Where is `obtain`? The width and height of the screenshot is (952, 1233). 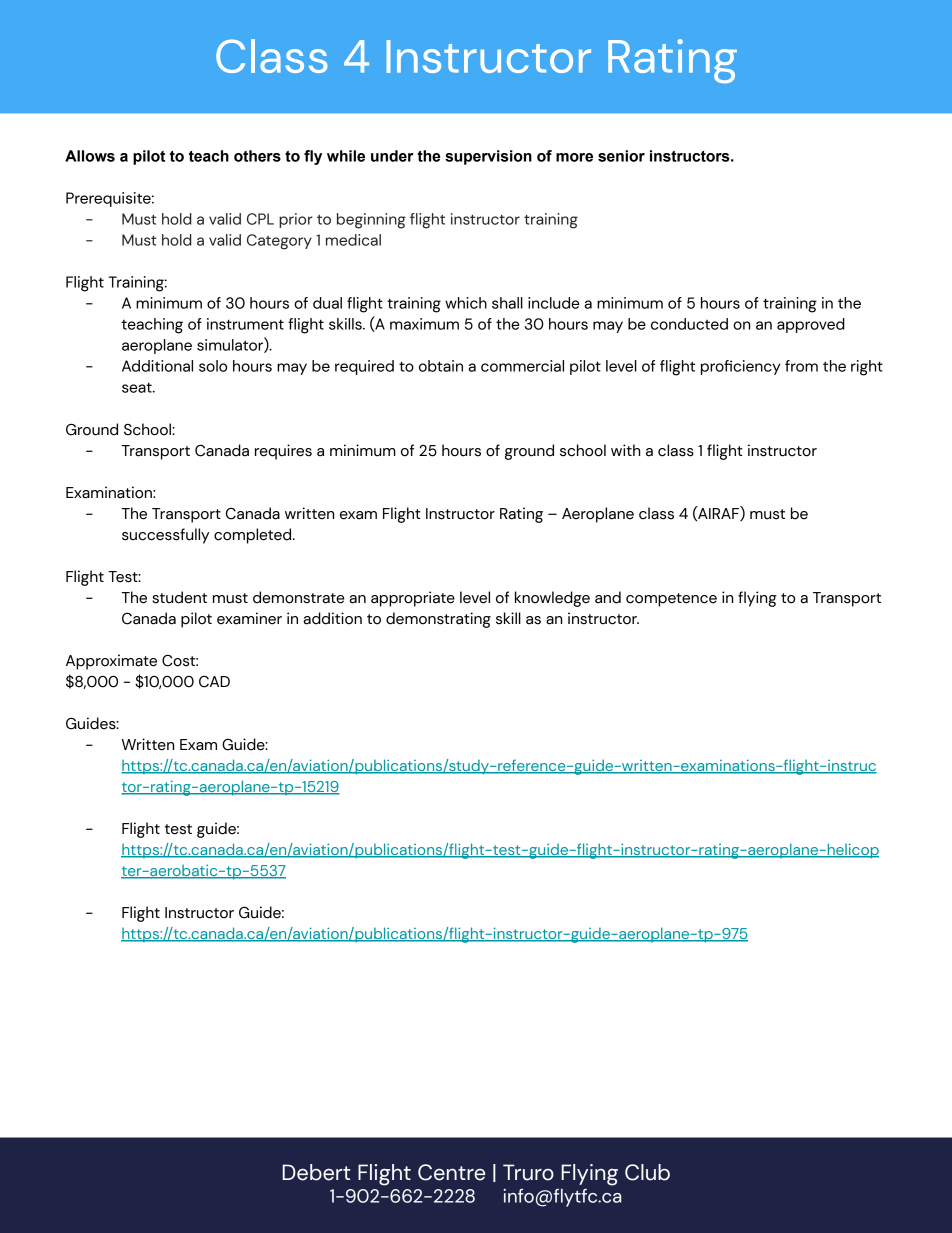 obtain is located at coordinates (441, 366).
